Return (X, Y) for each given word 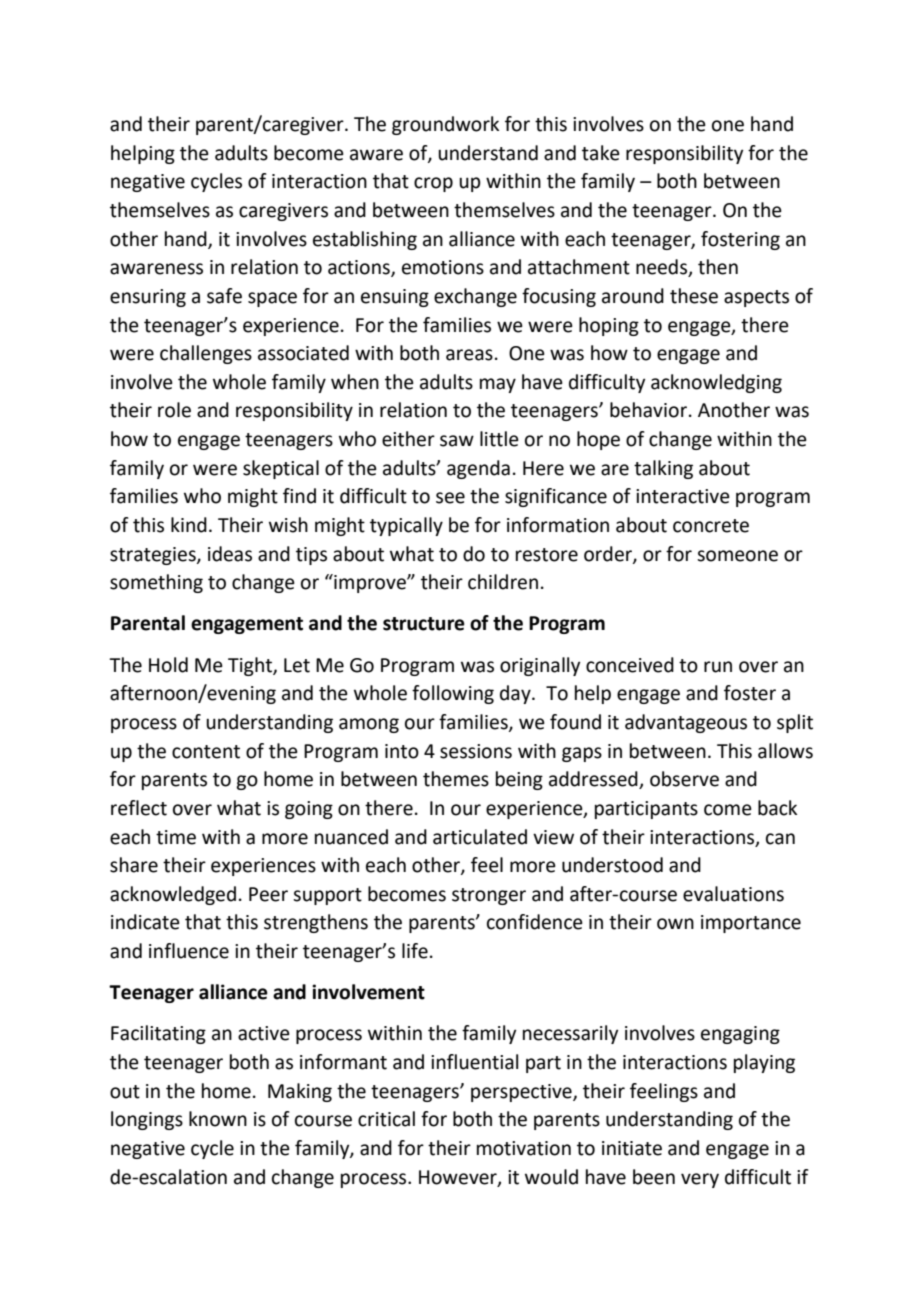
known (218, 1119)
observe (684, 779)
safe (224, 296)
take (601, 153)
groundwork (445, 125)
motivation (524, 1148)
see (450, 498)
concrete (711, 526)
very (700, 1180)
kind (189, 525)
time (176, 837)
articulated (480, 837)
